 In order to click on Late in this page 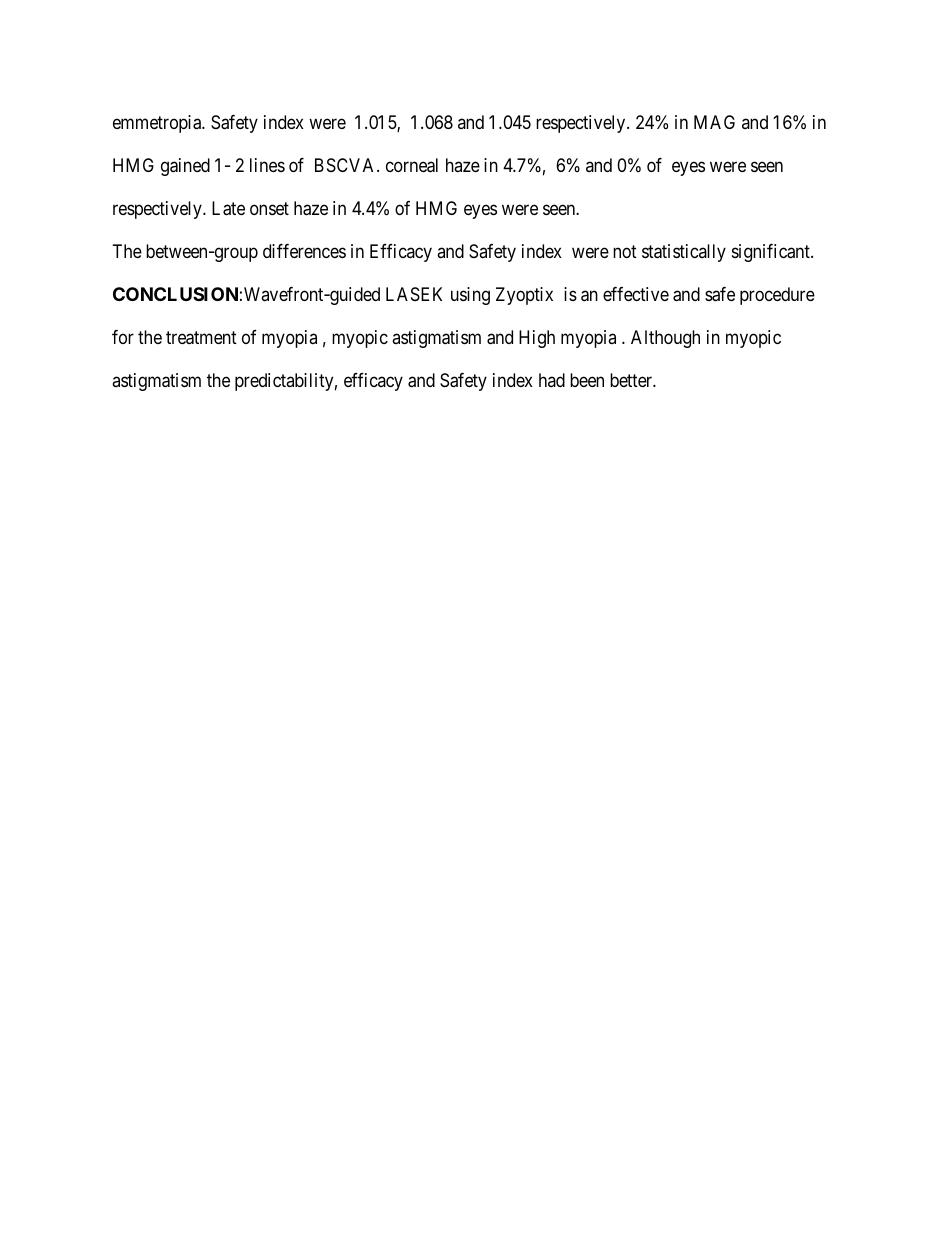, I will do `click(228, 208)`.
